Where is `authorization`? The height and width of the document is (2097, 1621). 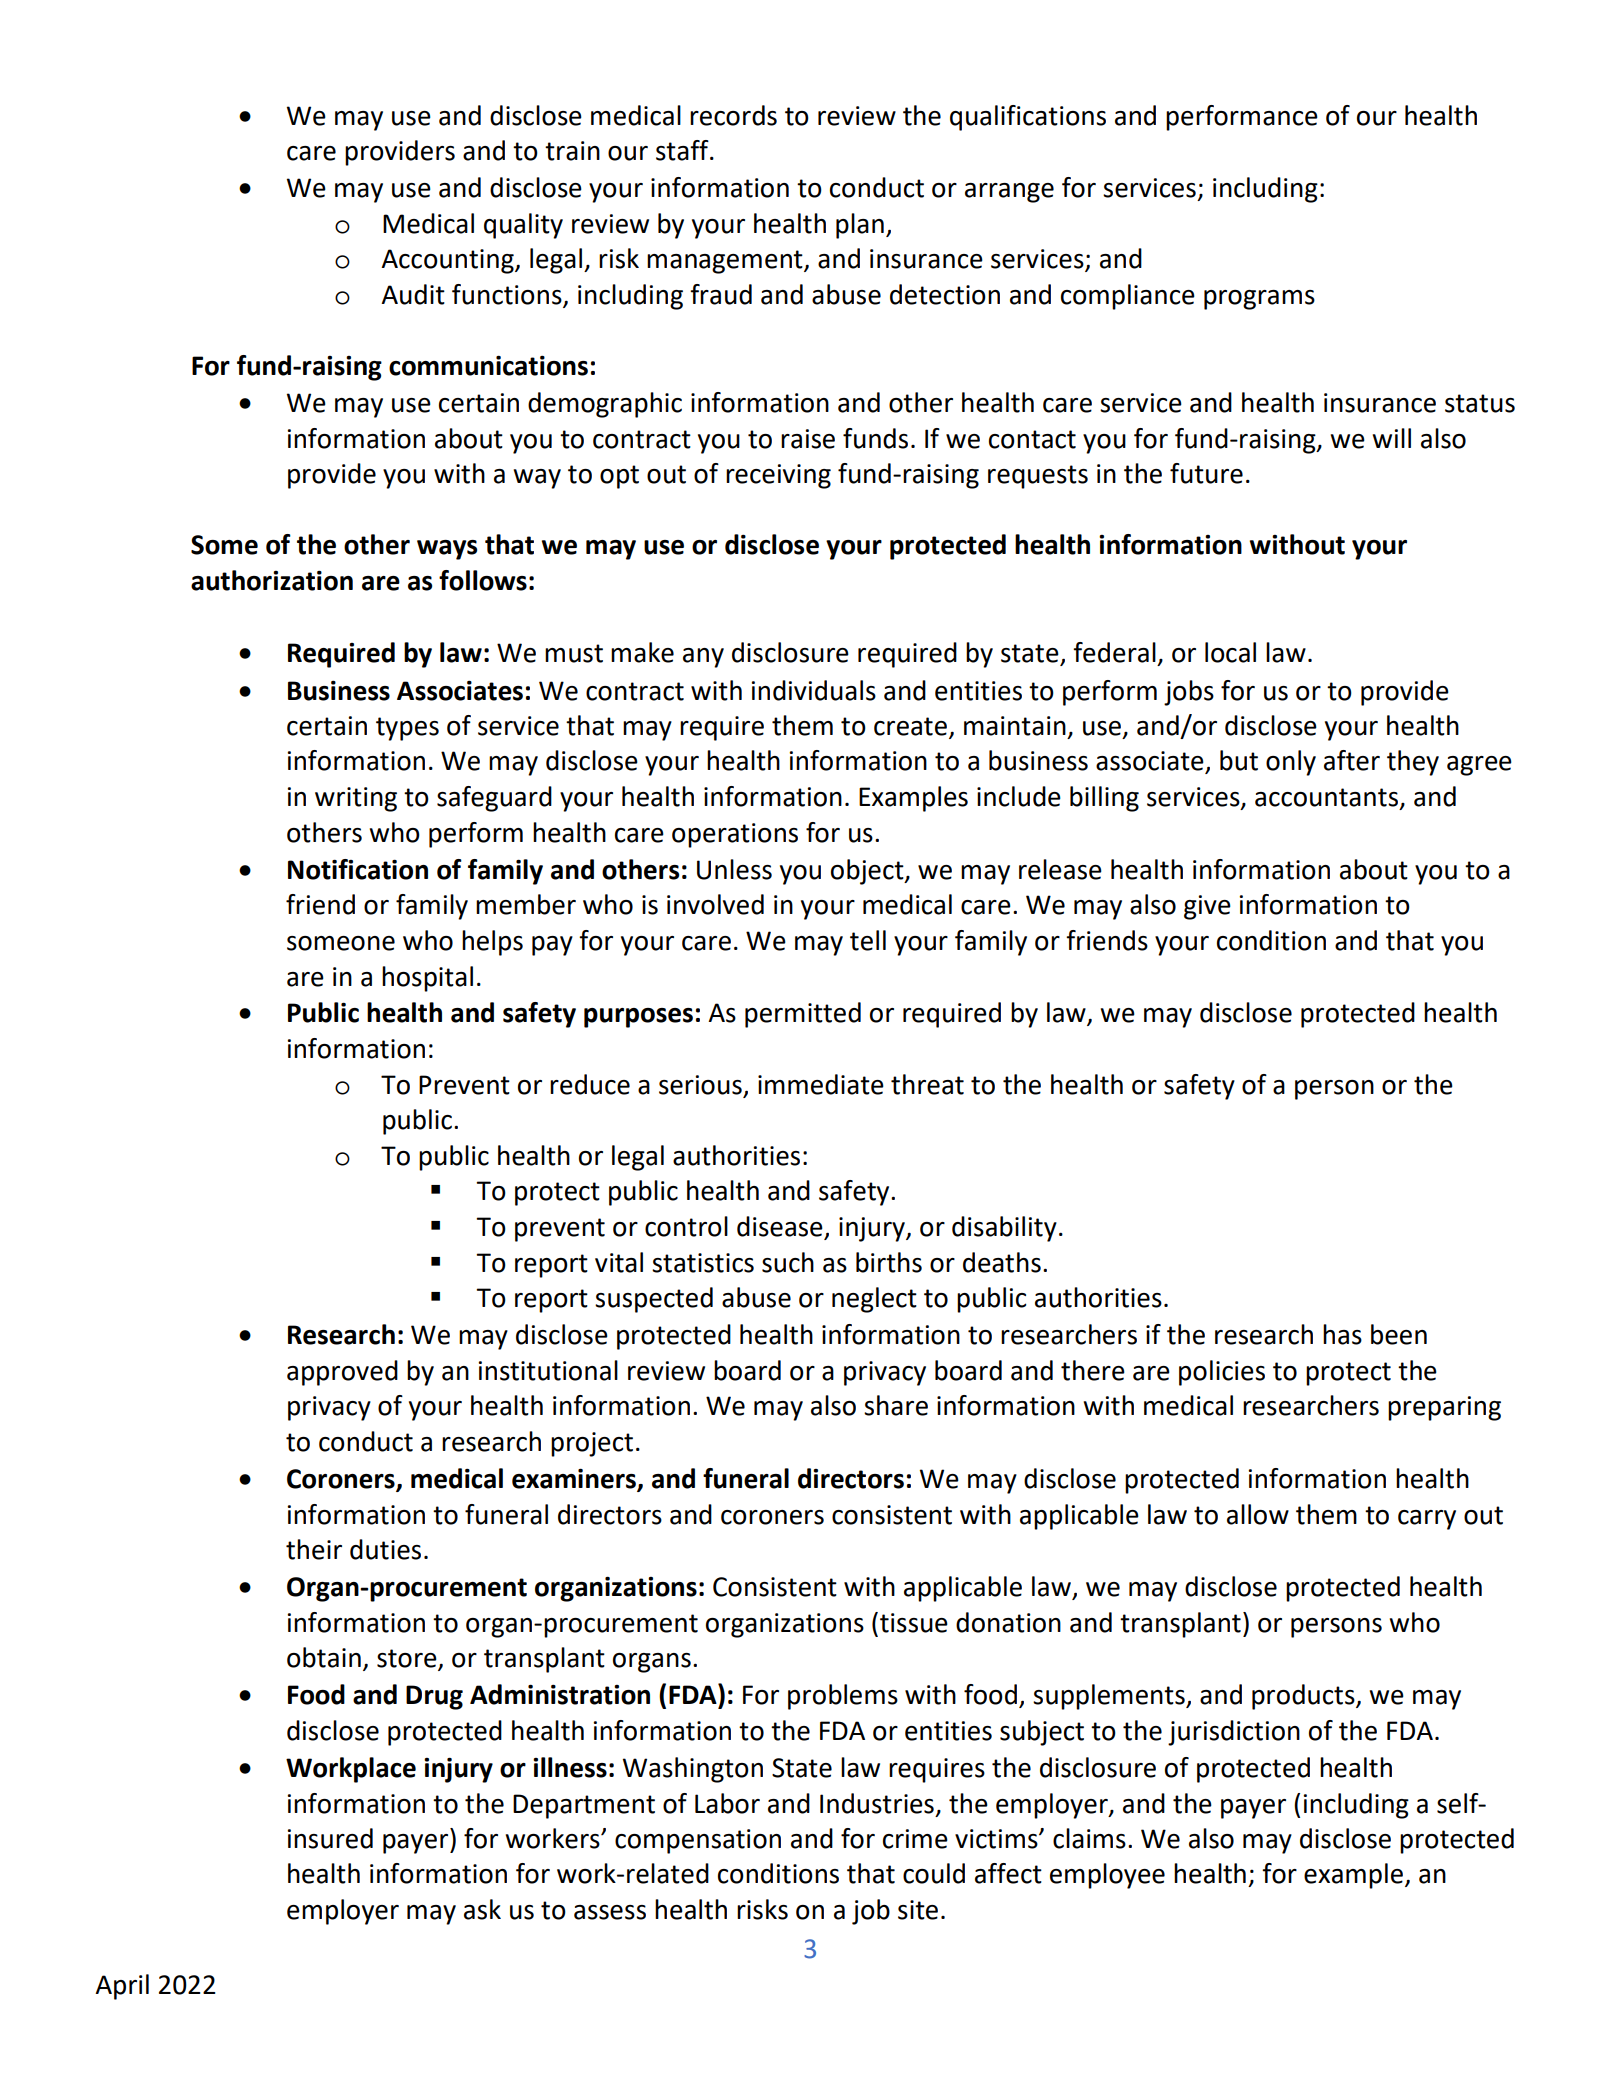 authorization is located at coordinates (272, 580).
